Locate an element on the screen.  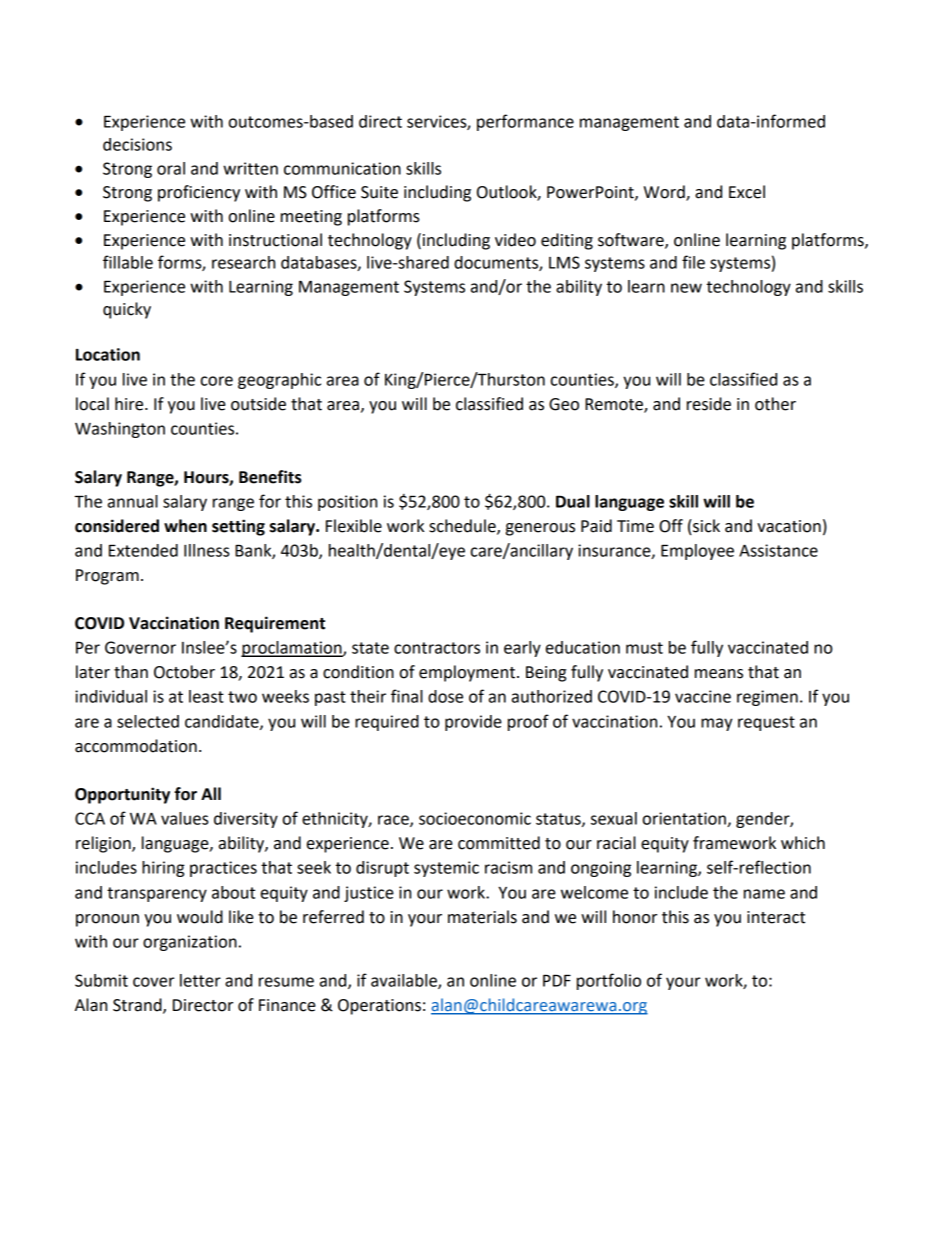
generous is located at coordinates (540, 529).
